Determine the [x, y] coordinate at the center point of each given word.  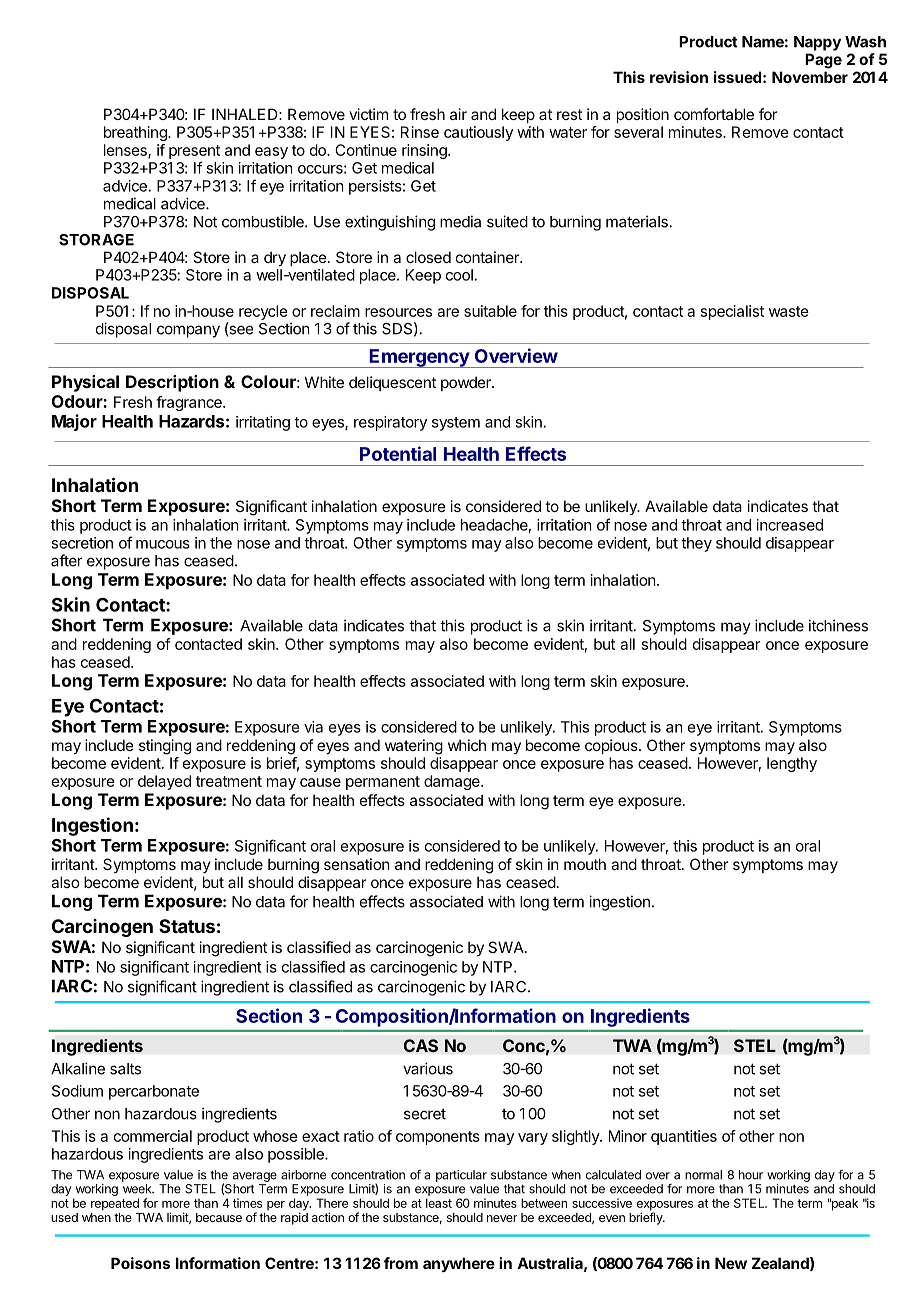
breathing [136, 133]
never [502, 1218]
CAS [420, 1045]
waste [789, 311]
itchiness [838, 625]
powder [467, 383]
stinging [165, 747]
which [467, 745]
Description [172, 383]
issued [737, 77]
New [731, 1263]
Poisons [140, 1263]
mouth [585, 864]
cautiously [478, 133]
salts [125, 1069]
